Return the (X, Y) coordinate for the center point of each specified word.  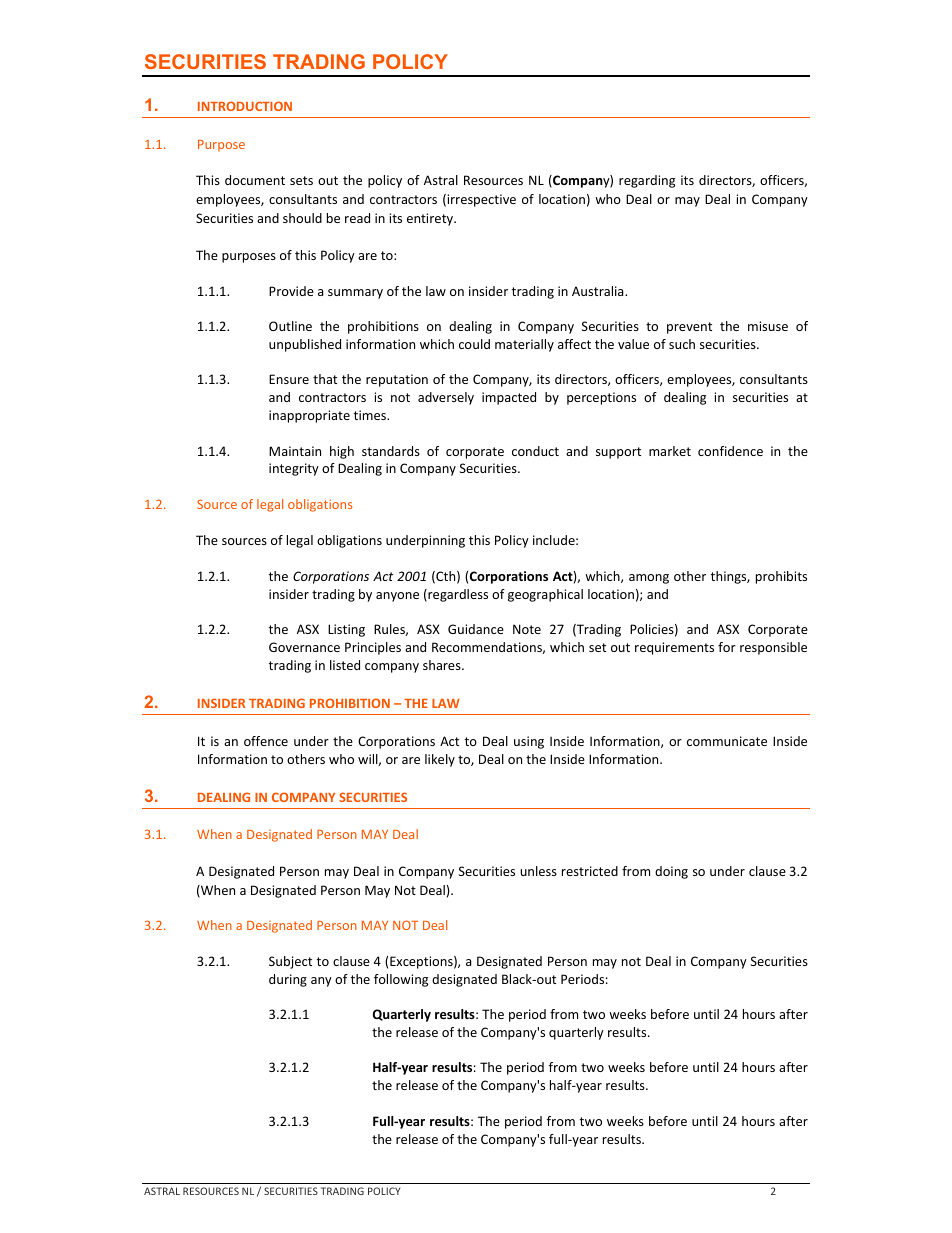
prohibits (781, 577)
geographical (545, 595)
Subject (290, 962)
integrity (294, 469)
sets (301, 180)
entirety (431, 219)
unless (538, 871)
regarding (647, 181)
